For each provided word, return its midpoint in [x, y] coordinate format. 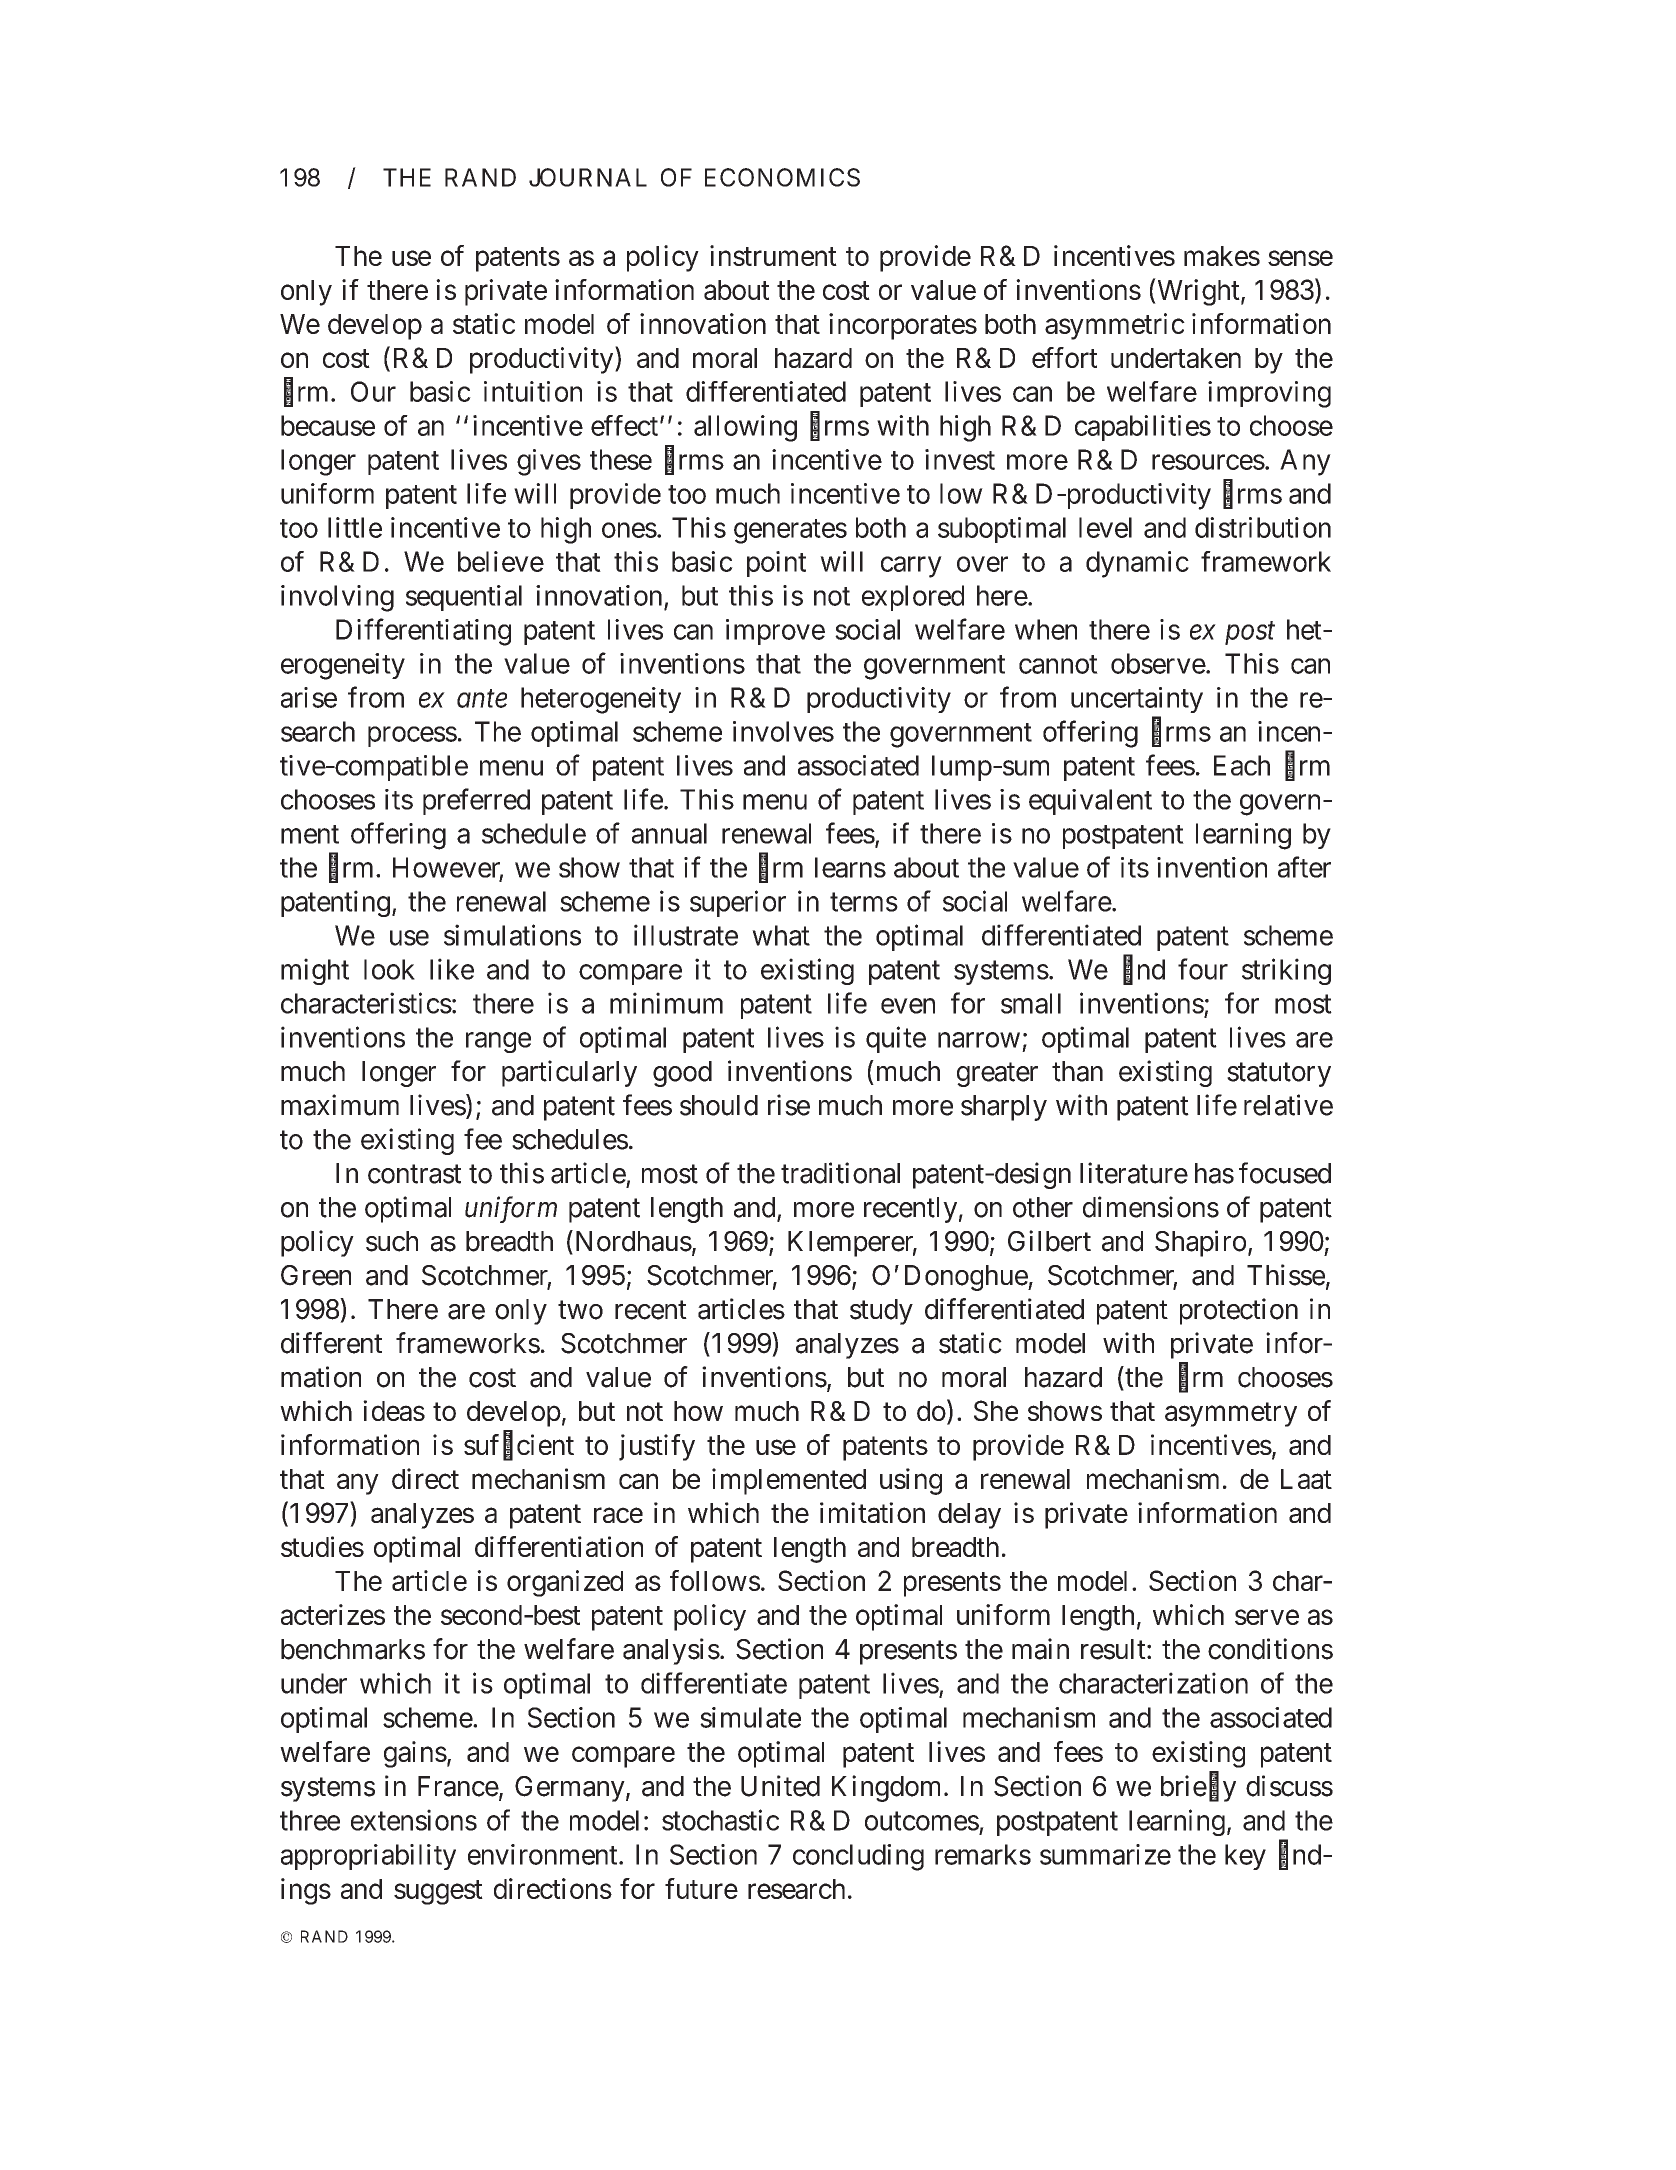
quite [896, 1039]
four [1203, 969]
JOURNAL [588, 177]
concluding [858, 1857]
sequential [464, 598]
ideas [394, 1410]
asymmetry [1231, 1415]
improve [775, 632]
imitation [872, 1512]
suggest [438, 1892]
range [498, 1042]
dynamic [1137, 564]
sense [1300, 258]
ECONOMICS [782, 177]
